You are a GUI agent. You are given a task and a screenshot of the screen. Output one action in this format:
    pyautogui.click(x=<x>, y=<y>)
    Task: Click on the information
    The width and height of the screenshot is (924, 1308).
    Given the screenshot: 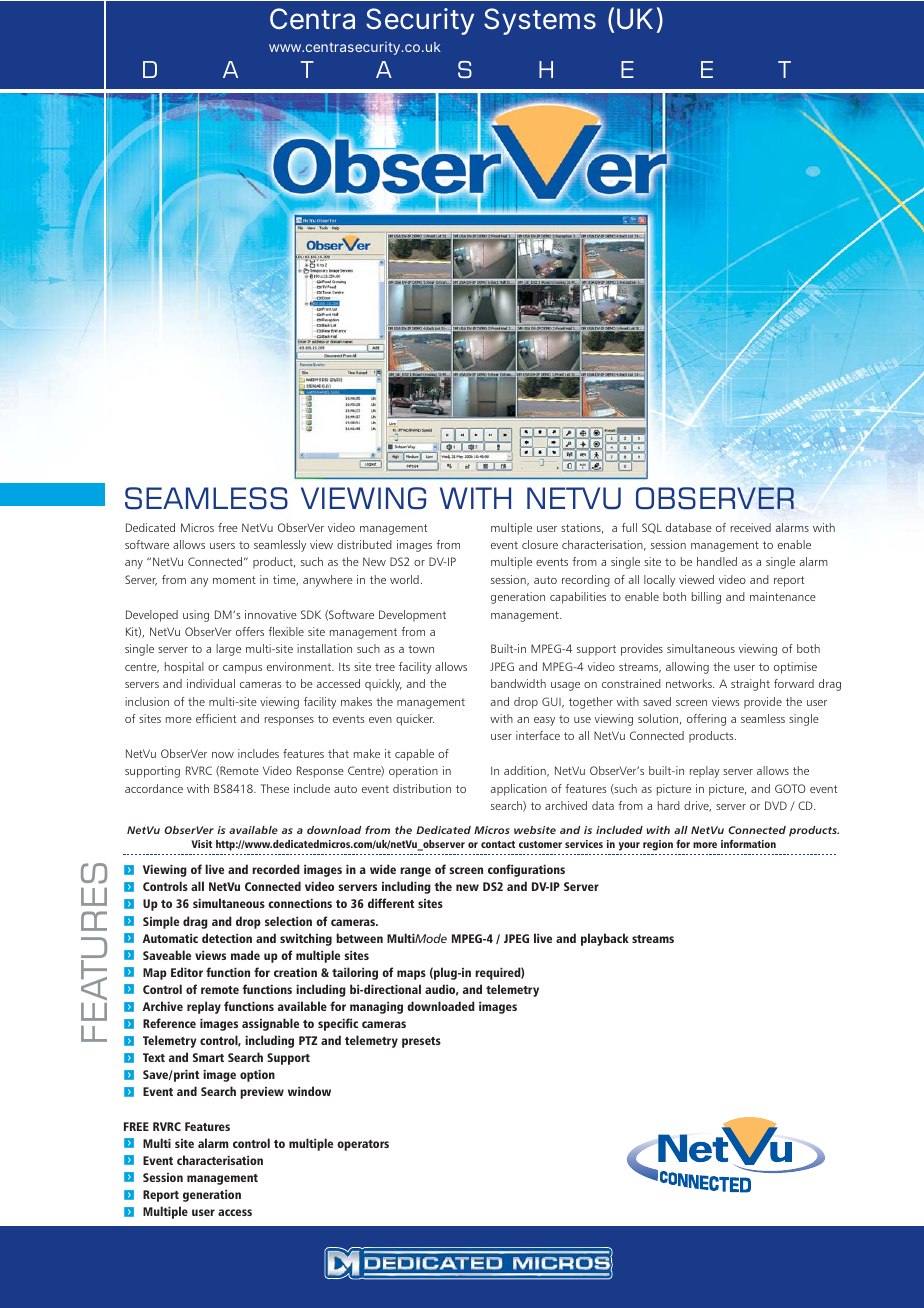 What is the action you would take?
    pyautogui.click(x=748, y=844)
